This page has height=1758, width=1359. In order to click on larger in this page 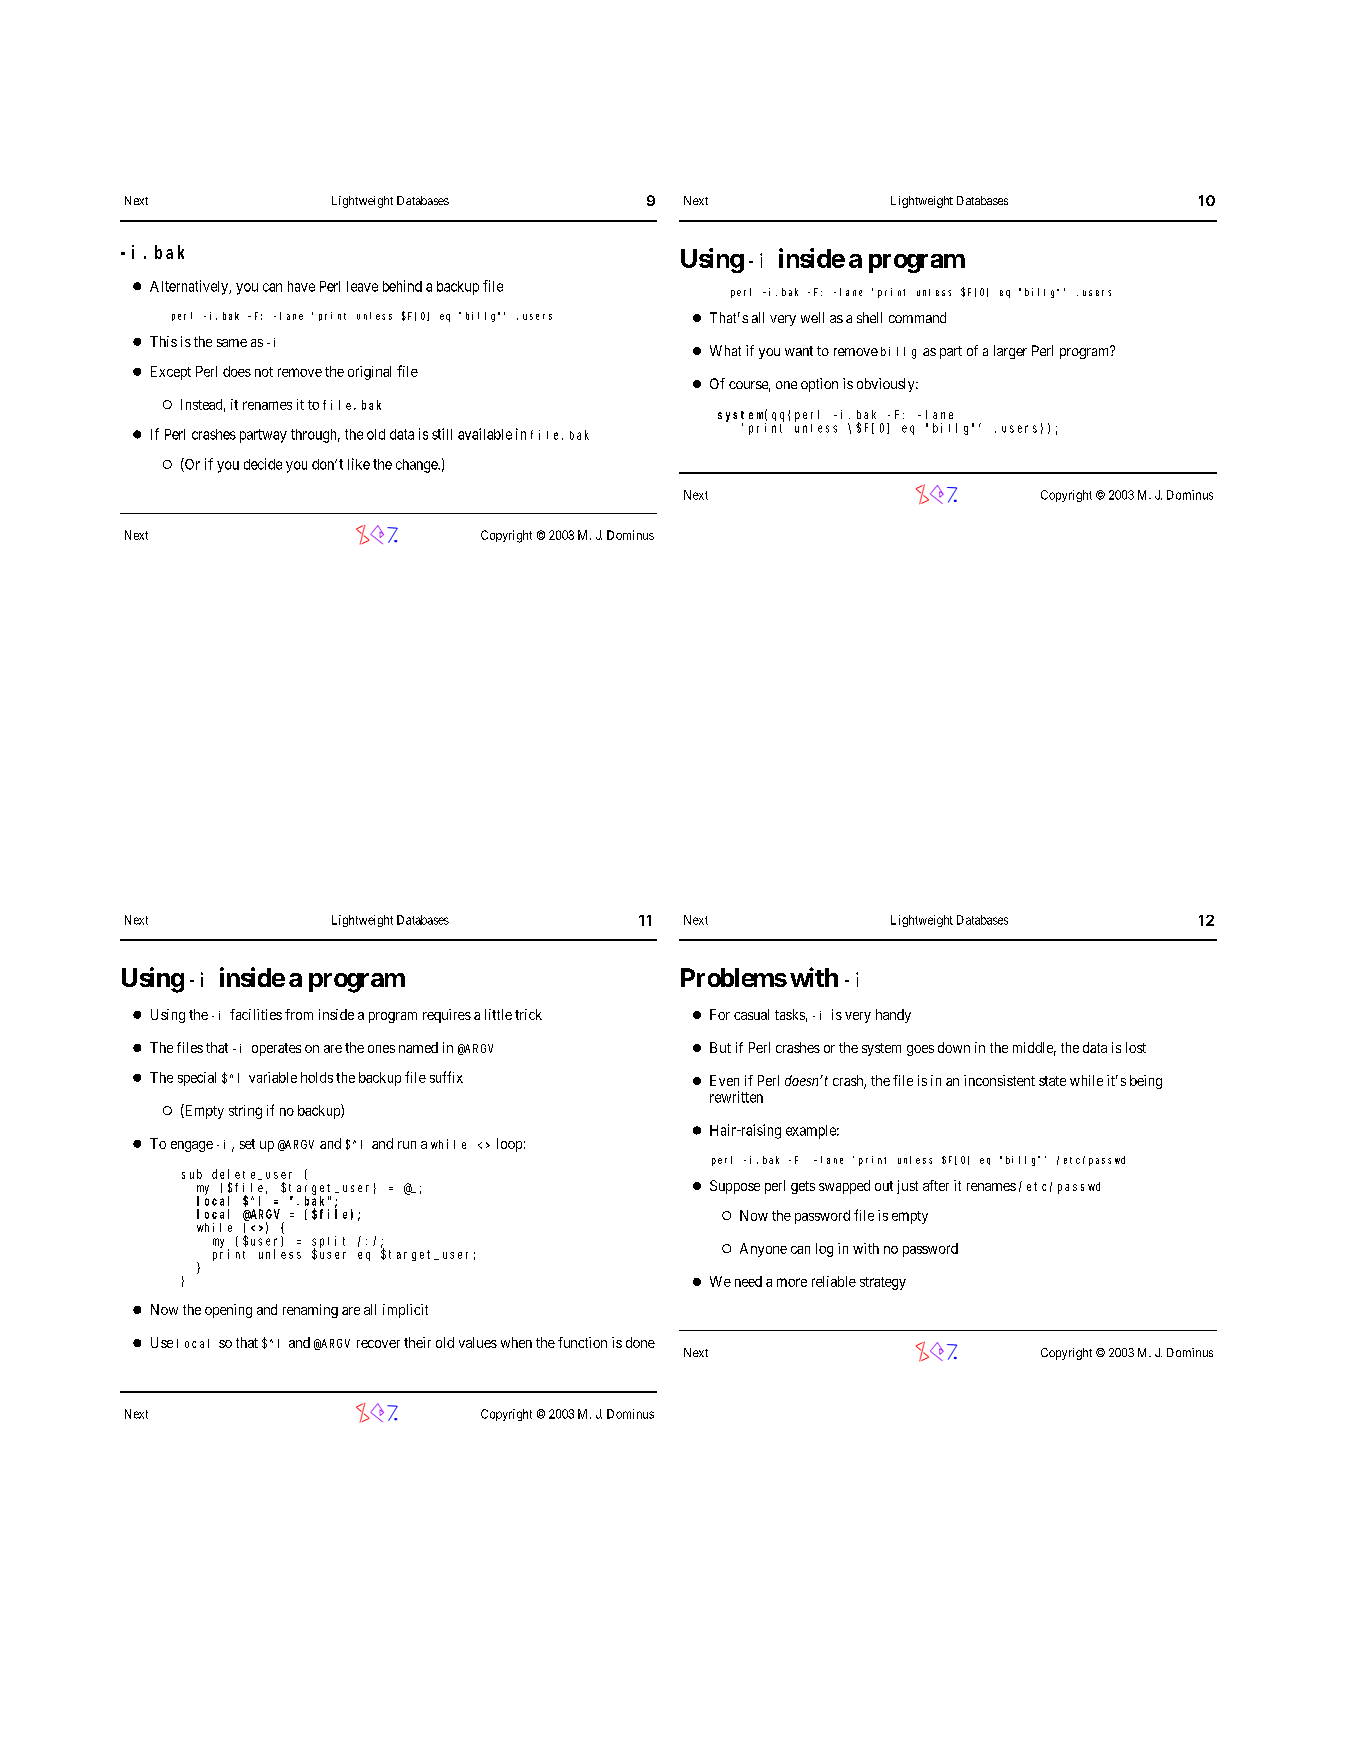, I will do `click(1010, 352)`.
